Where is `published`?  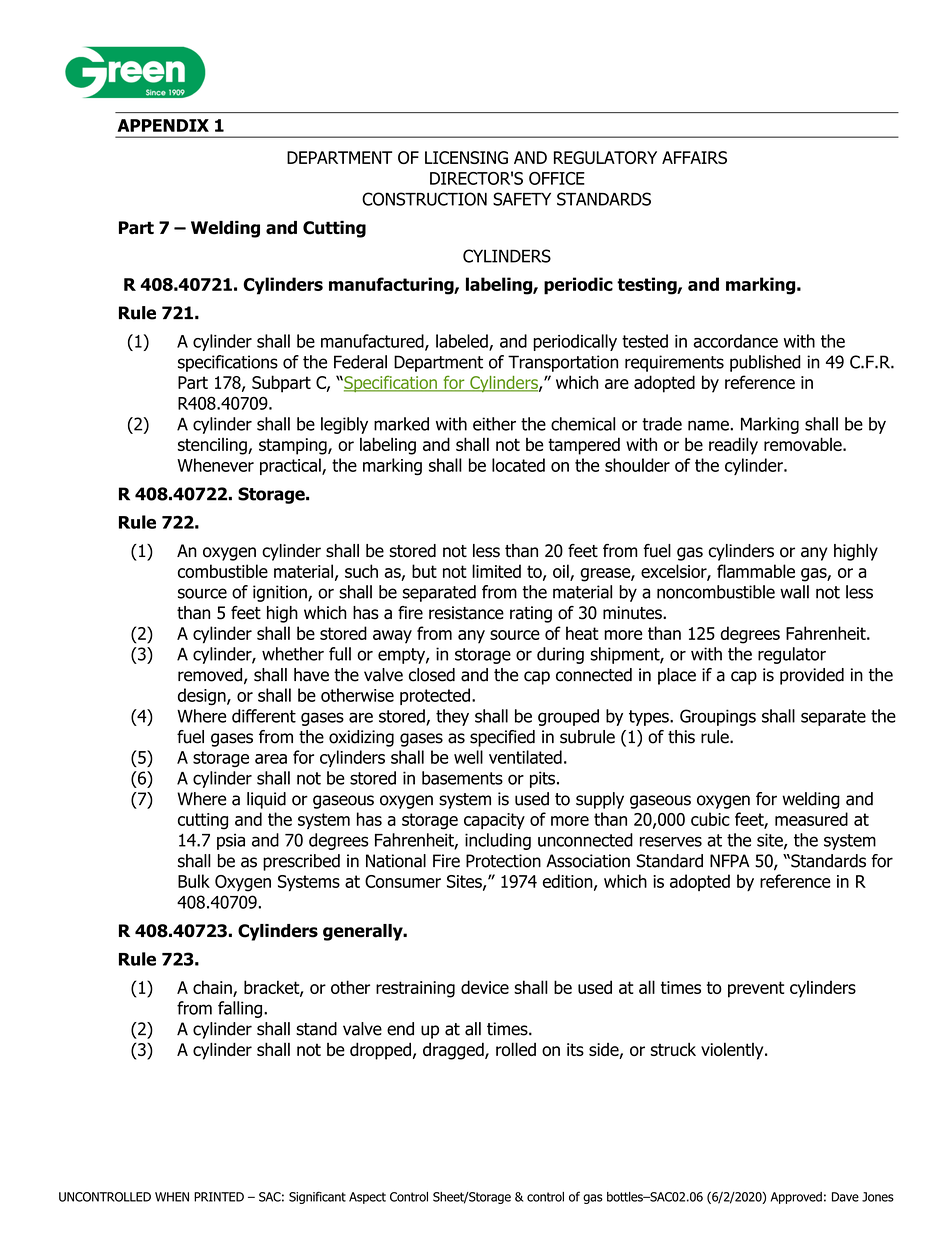 published is located at coordinates (765, 363).
